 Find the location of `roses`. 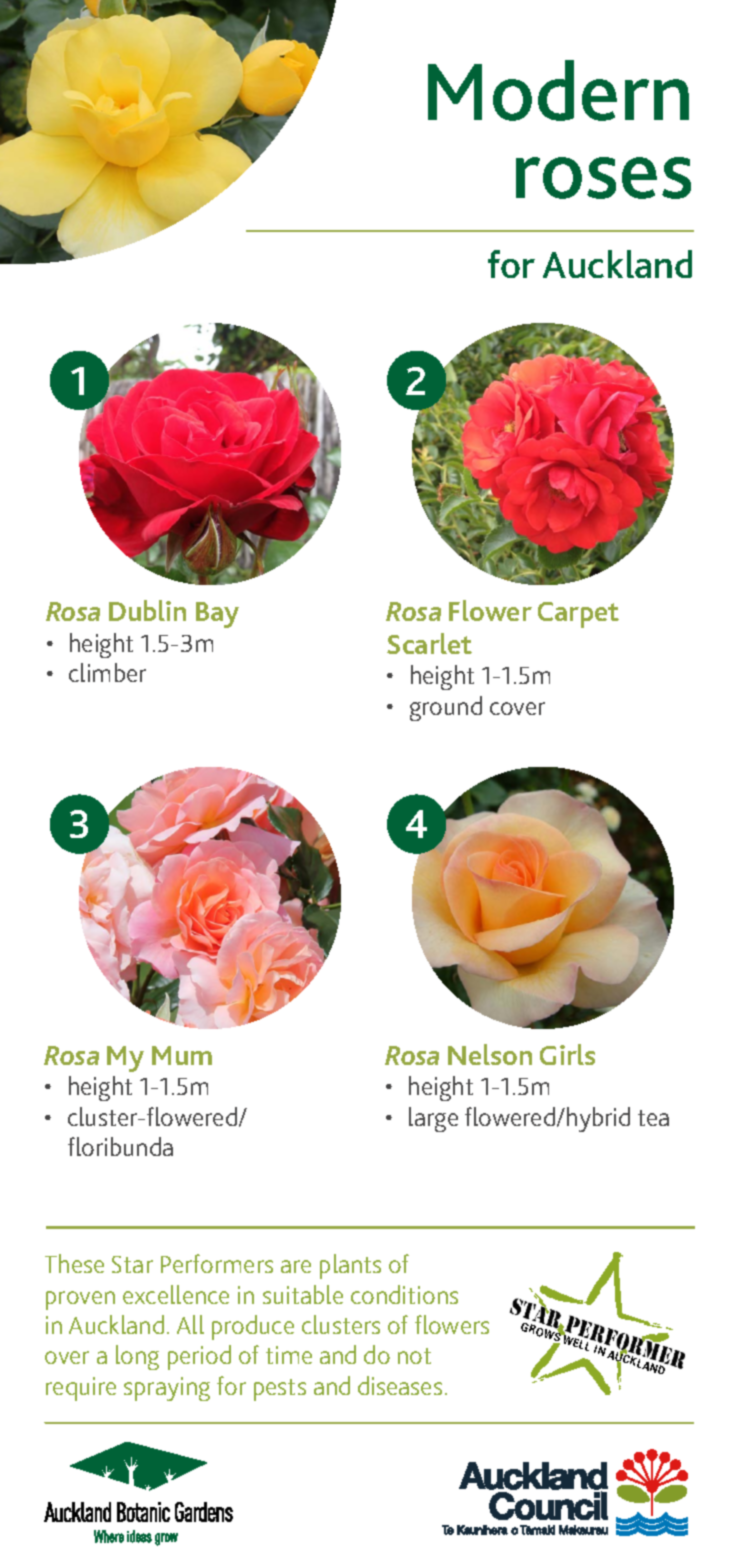

roses is located at coordinates (603, 178).
